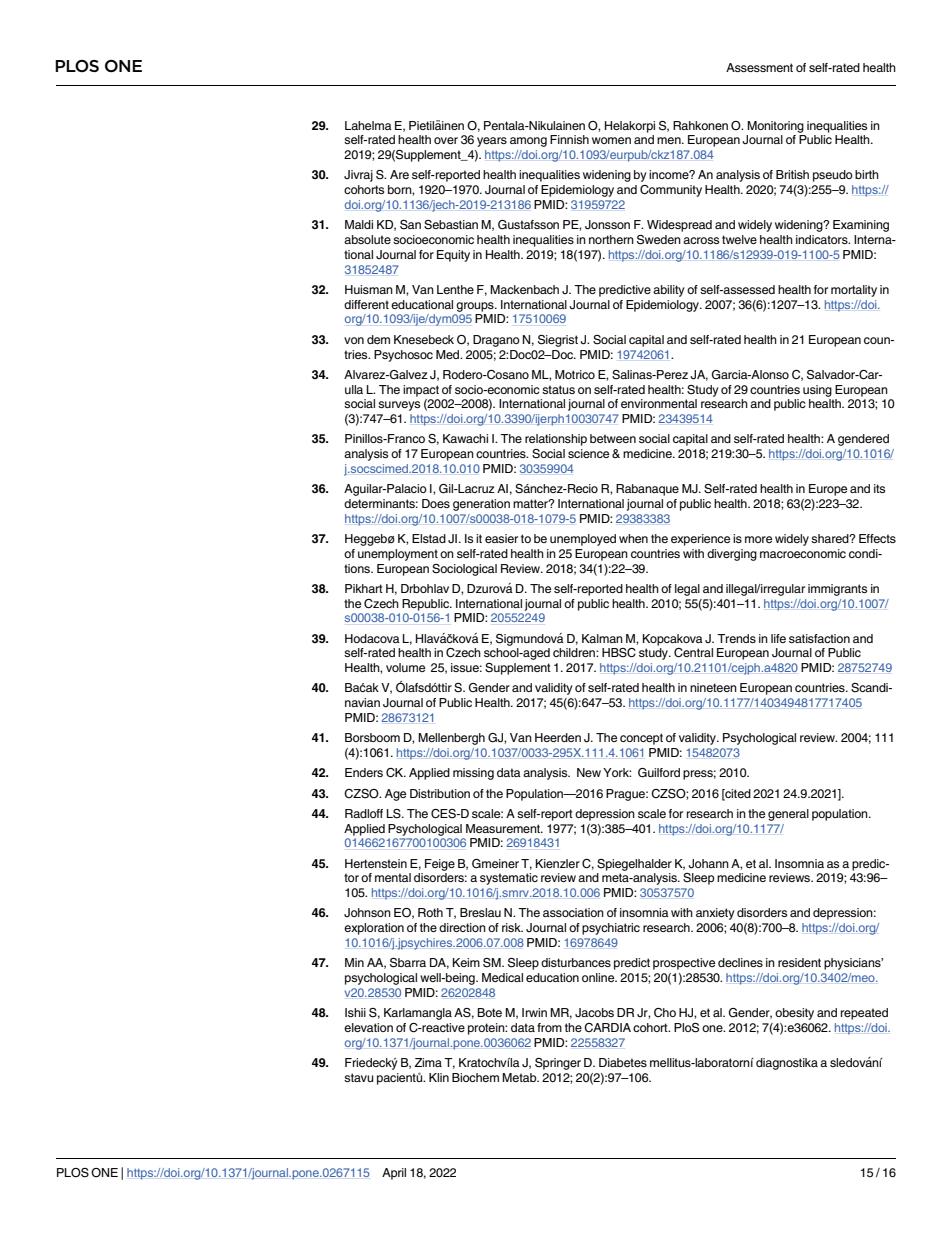  Describe the element at coordinates (446, 140) in the document. I see `over` at that location.
